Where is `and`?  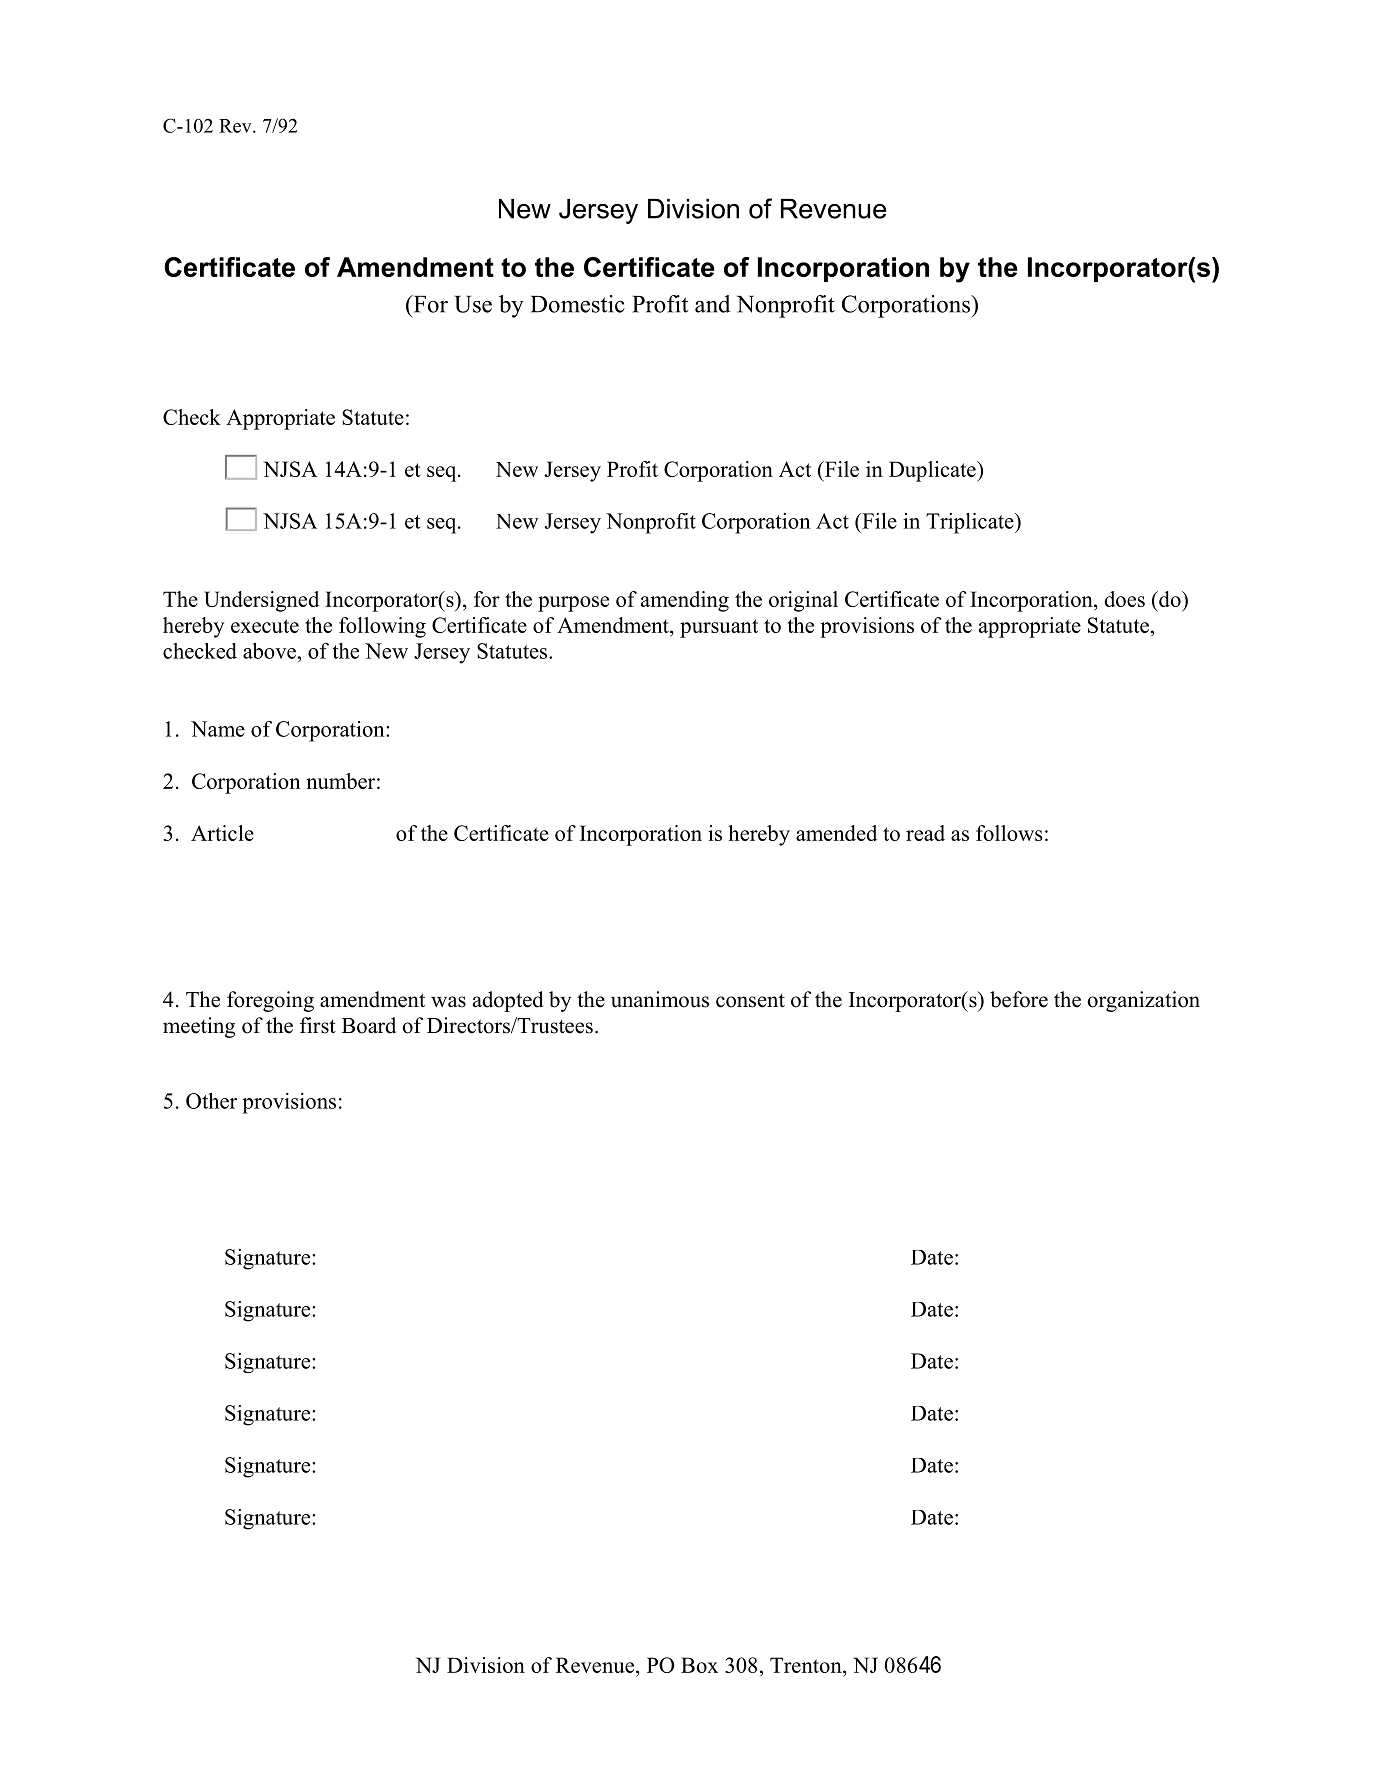
and is located at coordinates (712, 304).
